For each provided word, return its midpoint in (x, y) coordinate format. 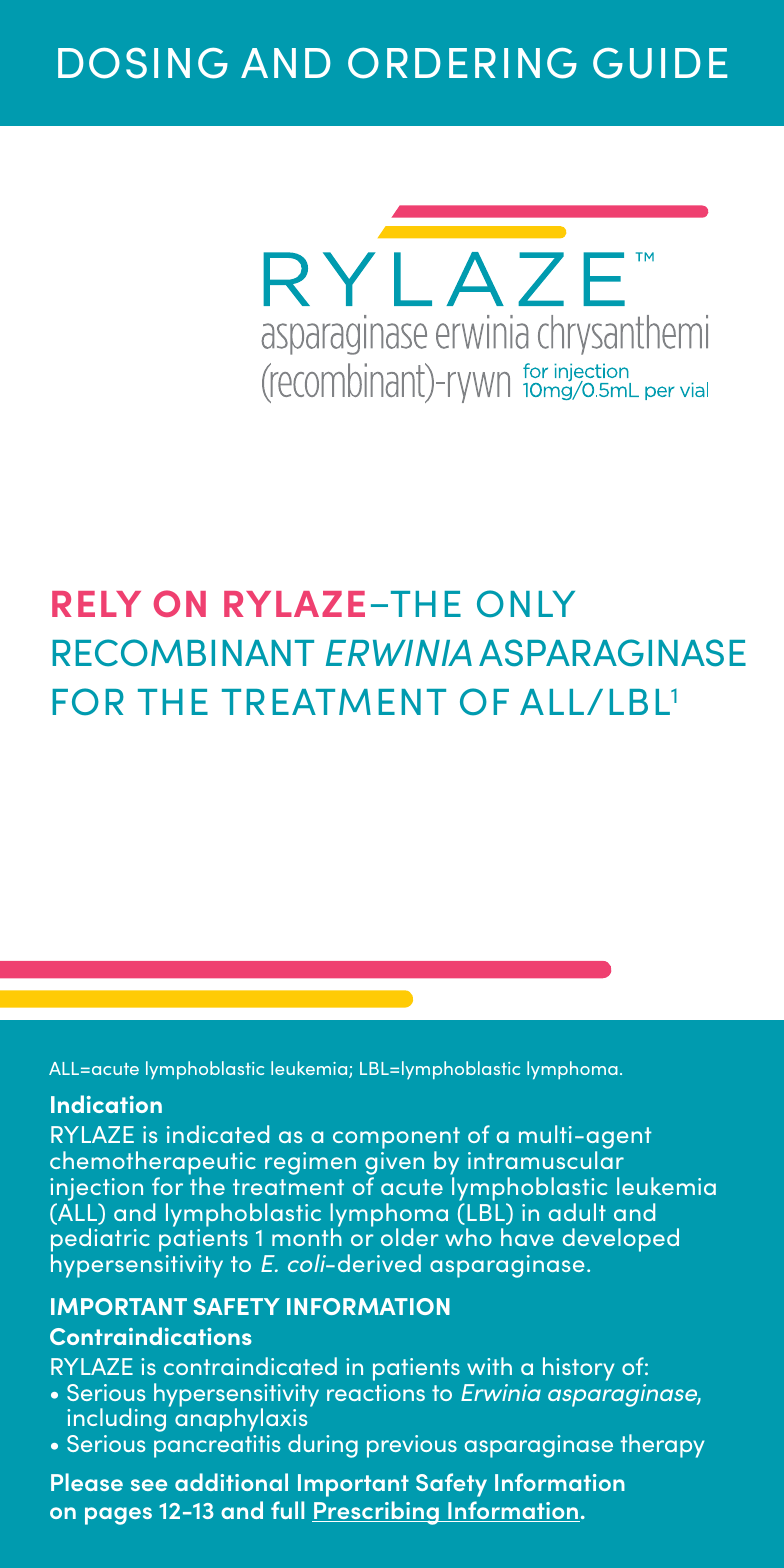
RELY (96, 604)
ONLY (526, 604)
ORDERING (462, 63)
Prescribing (376, 1513)
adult (577, 1212)
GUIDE (660, 63)
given (394, 1163)
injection (96, 1189)
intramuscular (546, 1160)
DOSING (143, 63)
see (149, 1485)
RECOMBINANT (183, 653)
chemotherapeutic (153, 1163)
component (396, 1138)
